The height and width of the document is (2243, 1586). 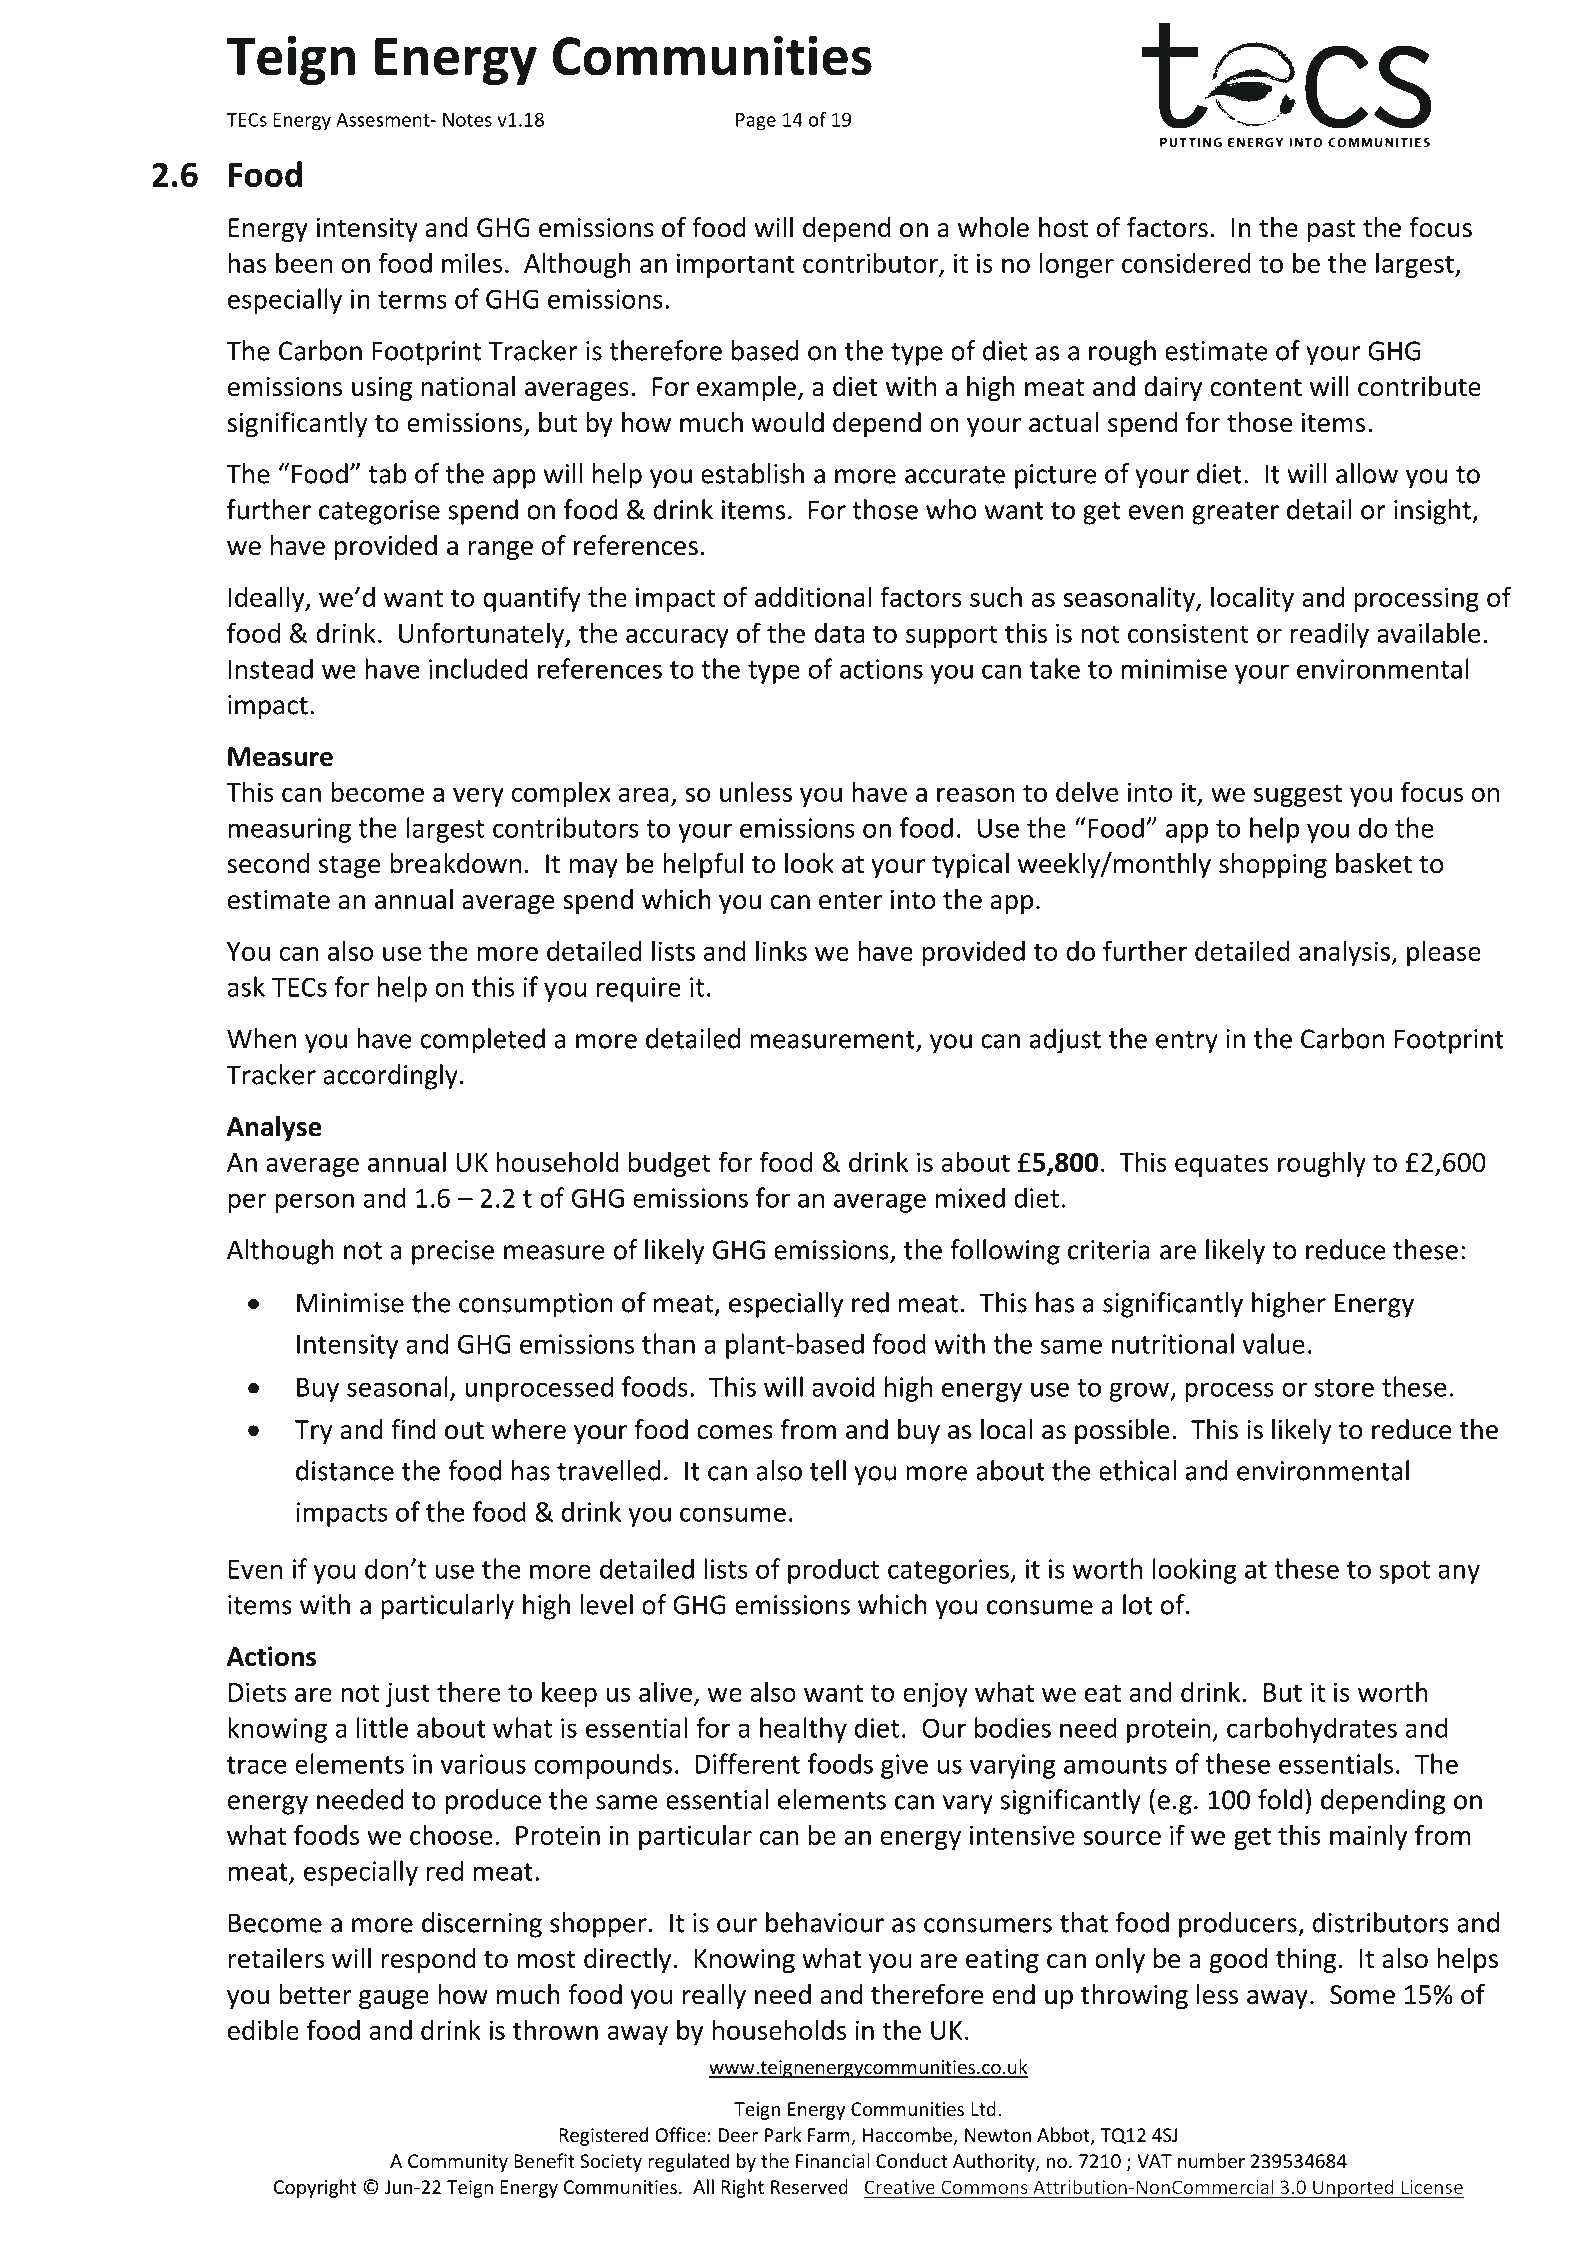 What do you see at coordinates (1331, 231) in the document?
I see `past` at bounding box center [1331, 231].
